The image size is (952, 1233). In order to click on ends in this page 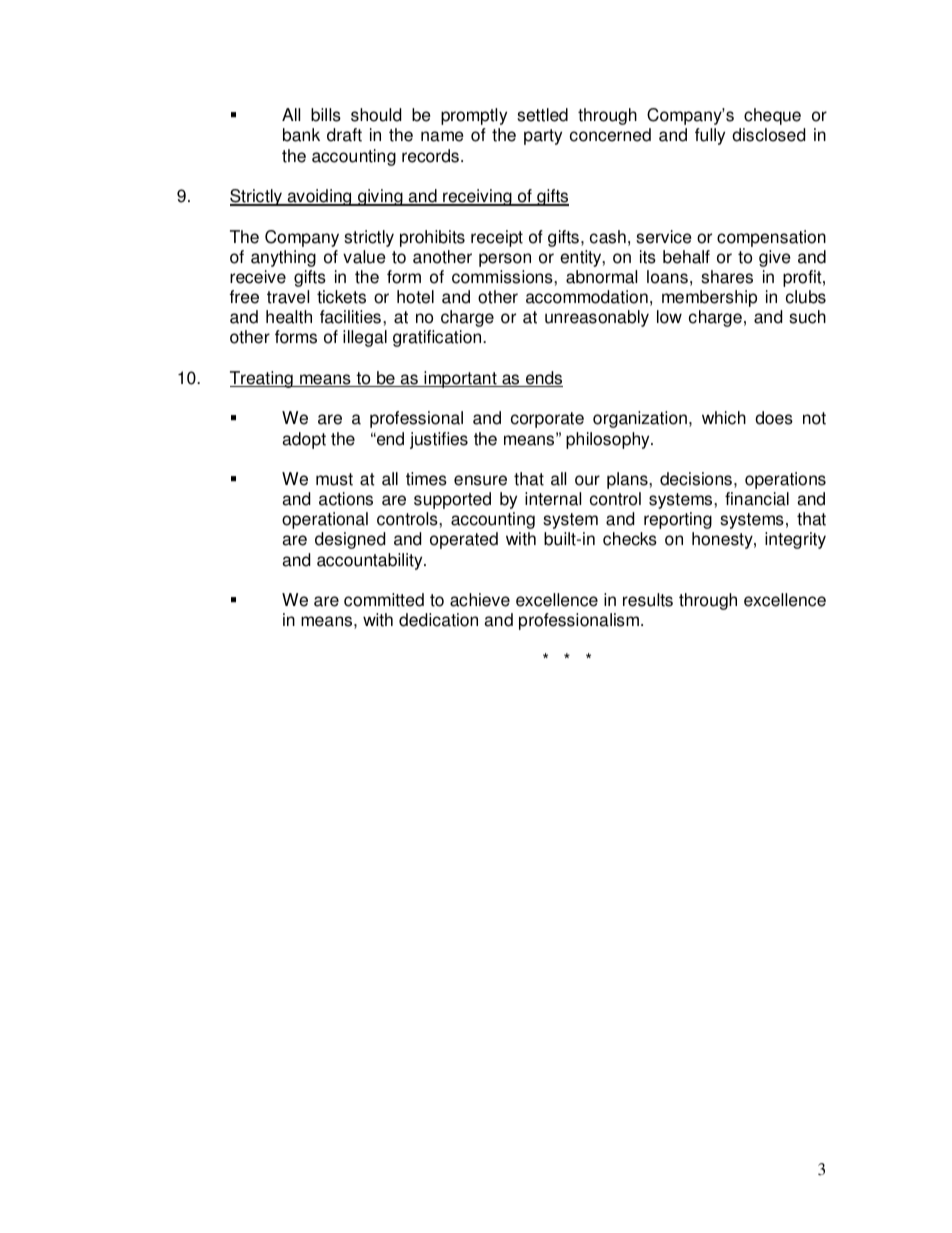, I will do `click(543, 379)`.
